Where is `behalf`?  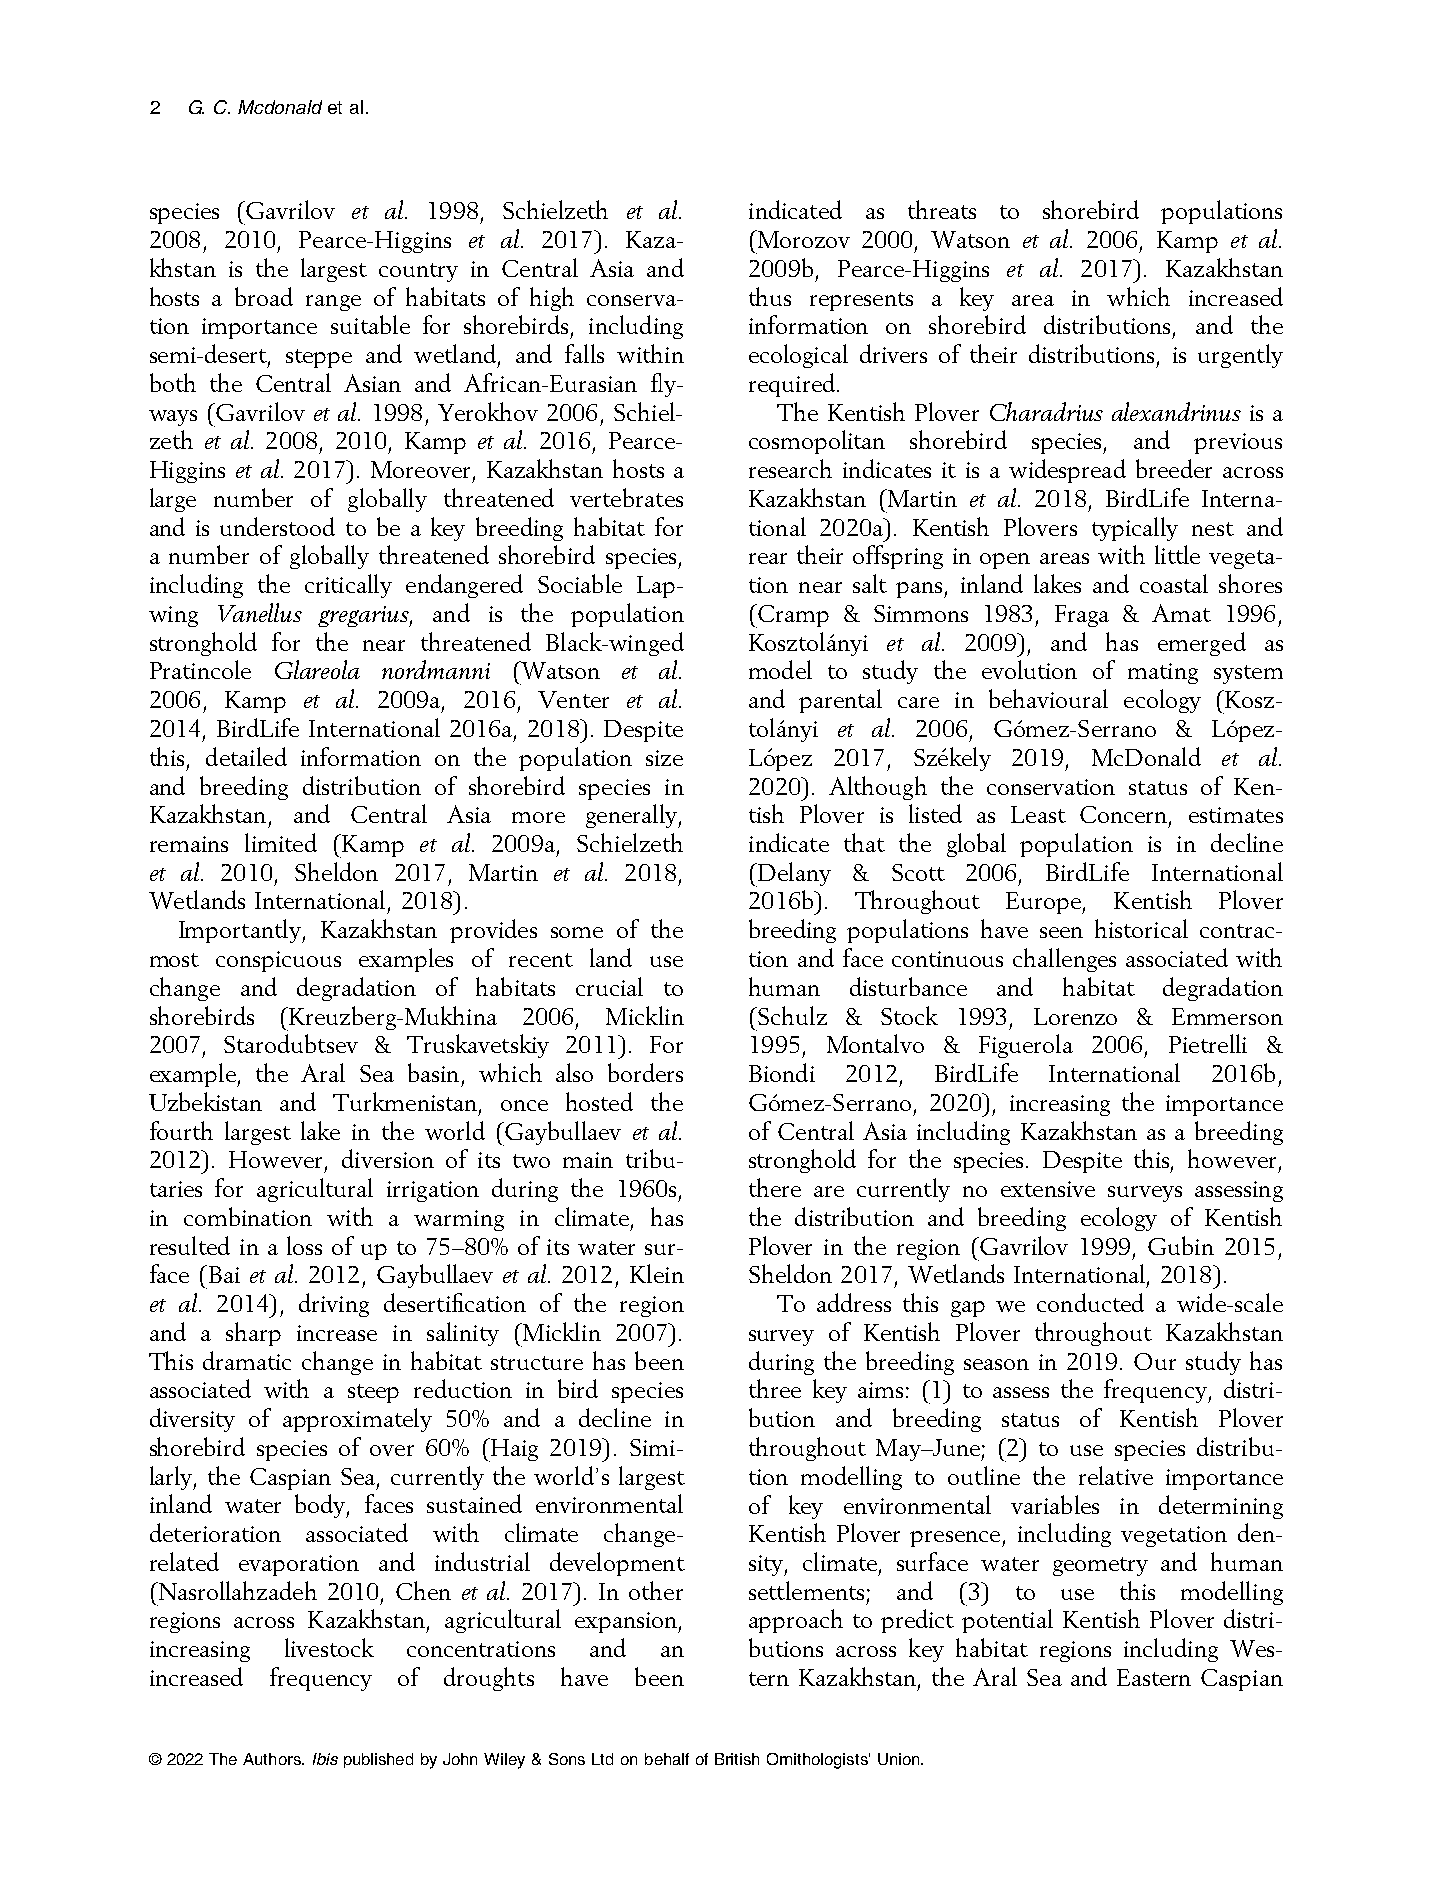 behalf is located at coordinates (667, 1759).
